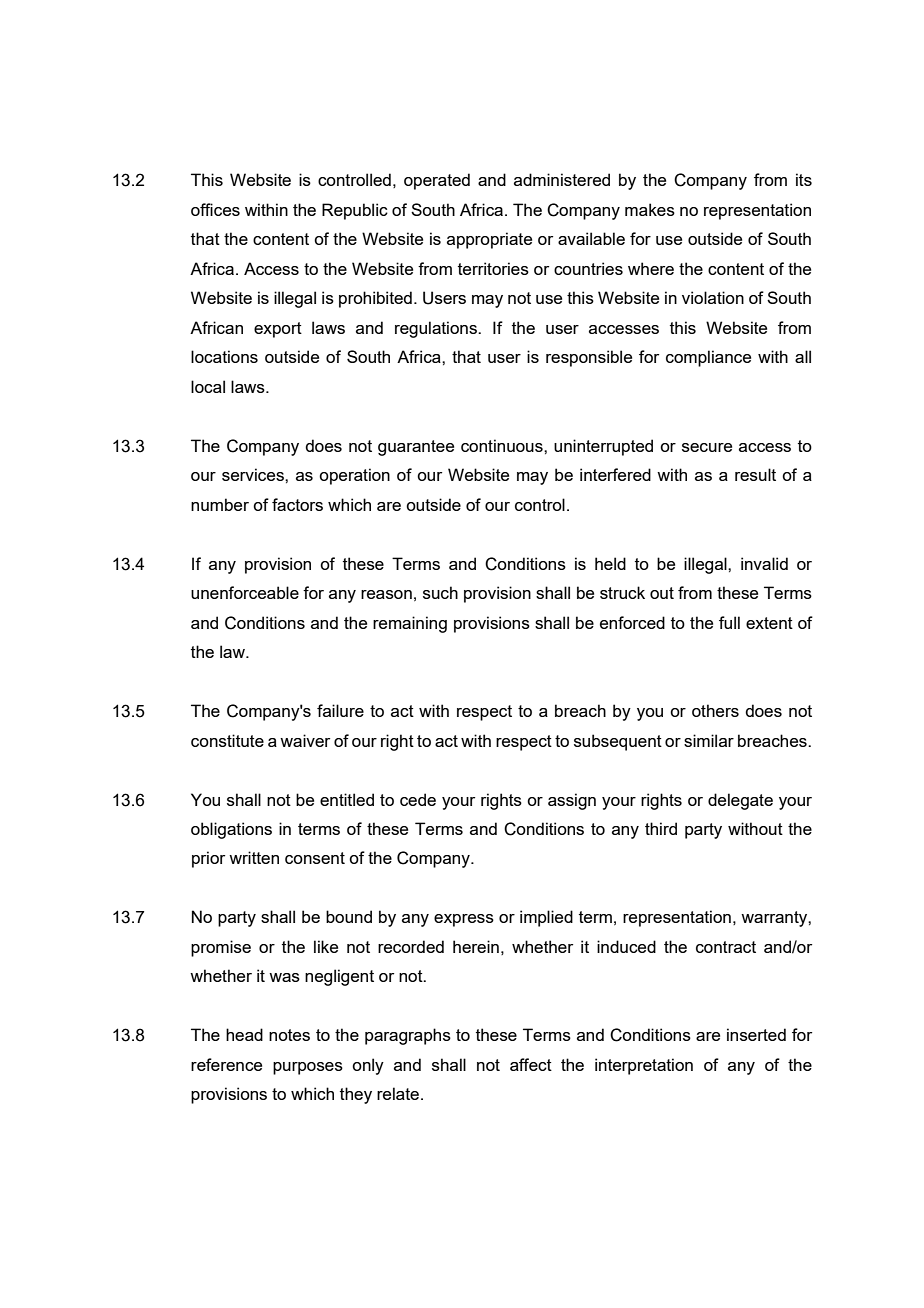  Describe the element at coordinates (215, 209) in the screenshot. I see `offices` at that location.
